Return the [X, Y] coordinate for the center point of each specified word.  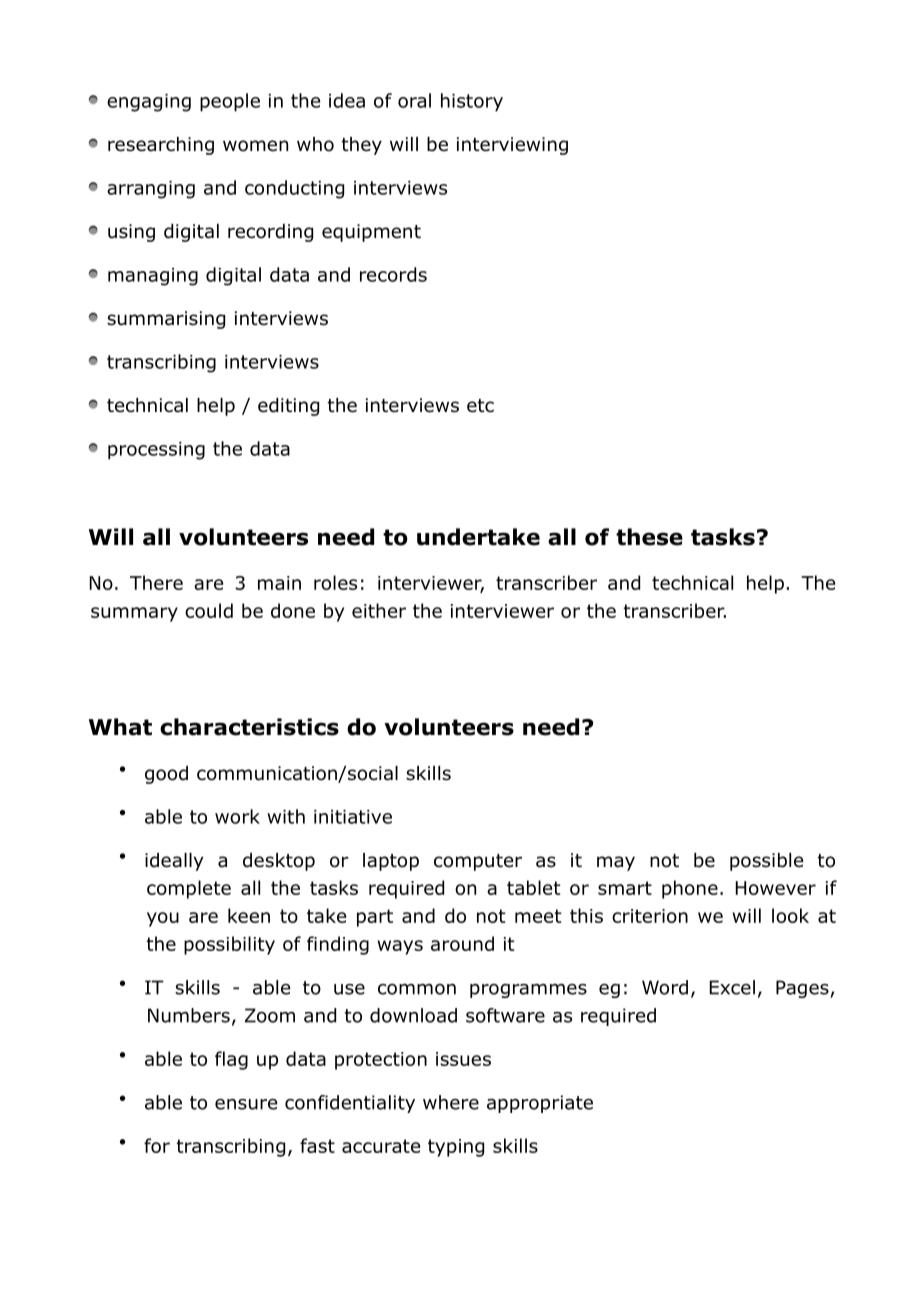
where [451, 1102]
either [379, 610]
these [649, 537]
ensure [246, 1104]
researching [161, 146]
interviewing [512, 146]
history [472, 102]
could [209, 610]
